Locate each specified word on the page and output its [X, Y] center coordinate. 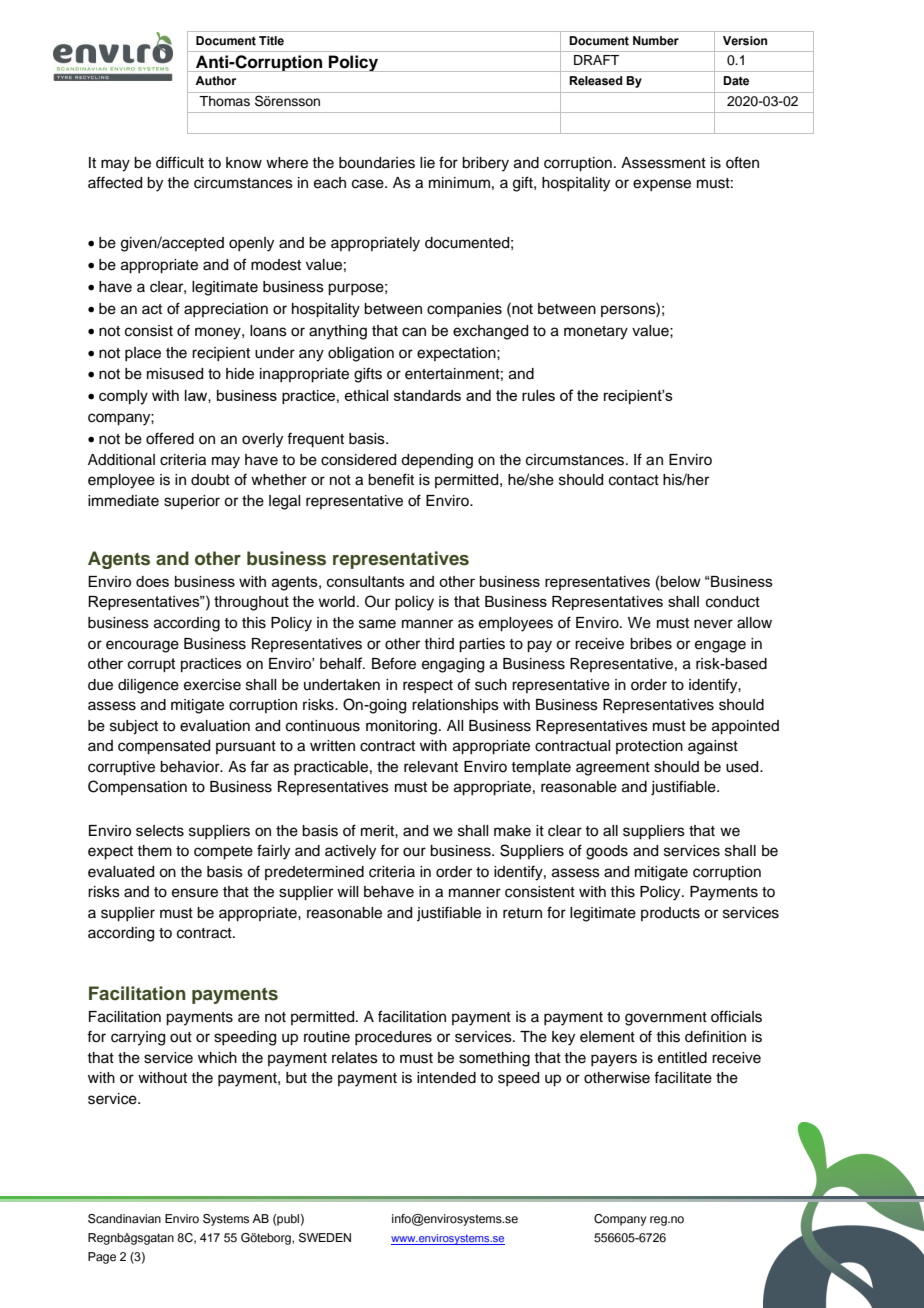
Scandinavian [124, 1219]
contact [634, 480]
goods [607, 852]
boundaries [377, 163]
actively [350, 852]
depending [437, 461]
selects [160, 831]
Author [215, 81]
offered [170, 438]
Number [656, 41]
